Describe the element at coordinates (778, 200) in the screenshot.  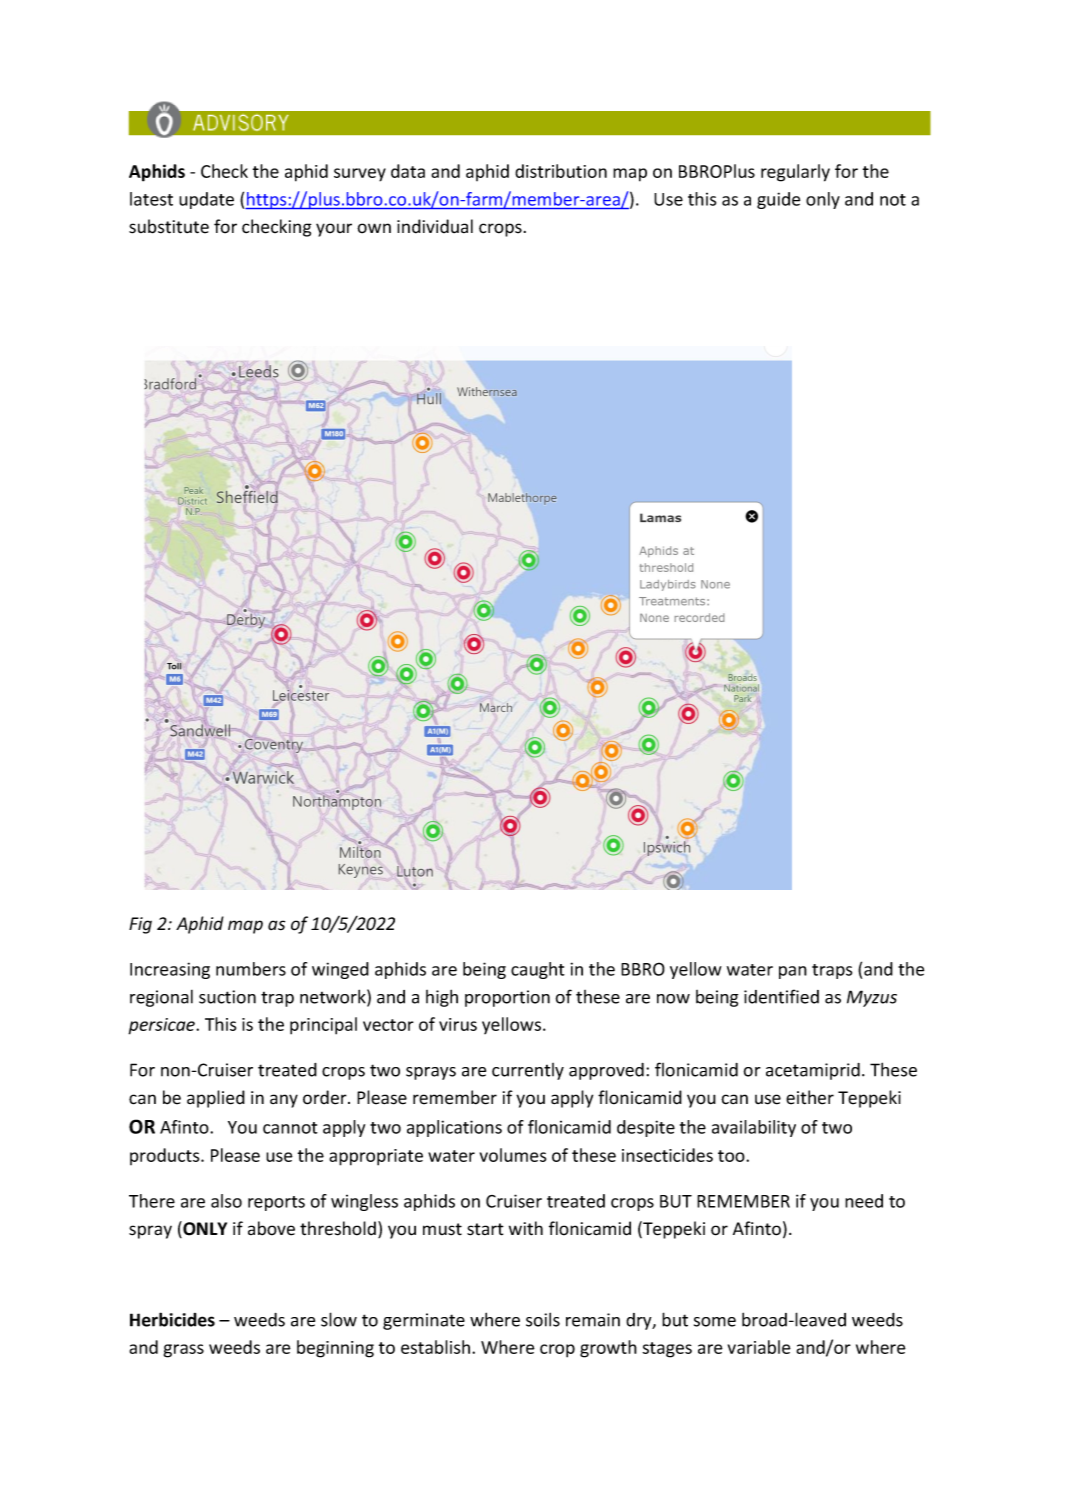
I see `guide` at that location.
